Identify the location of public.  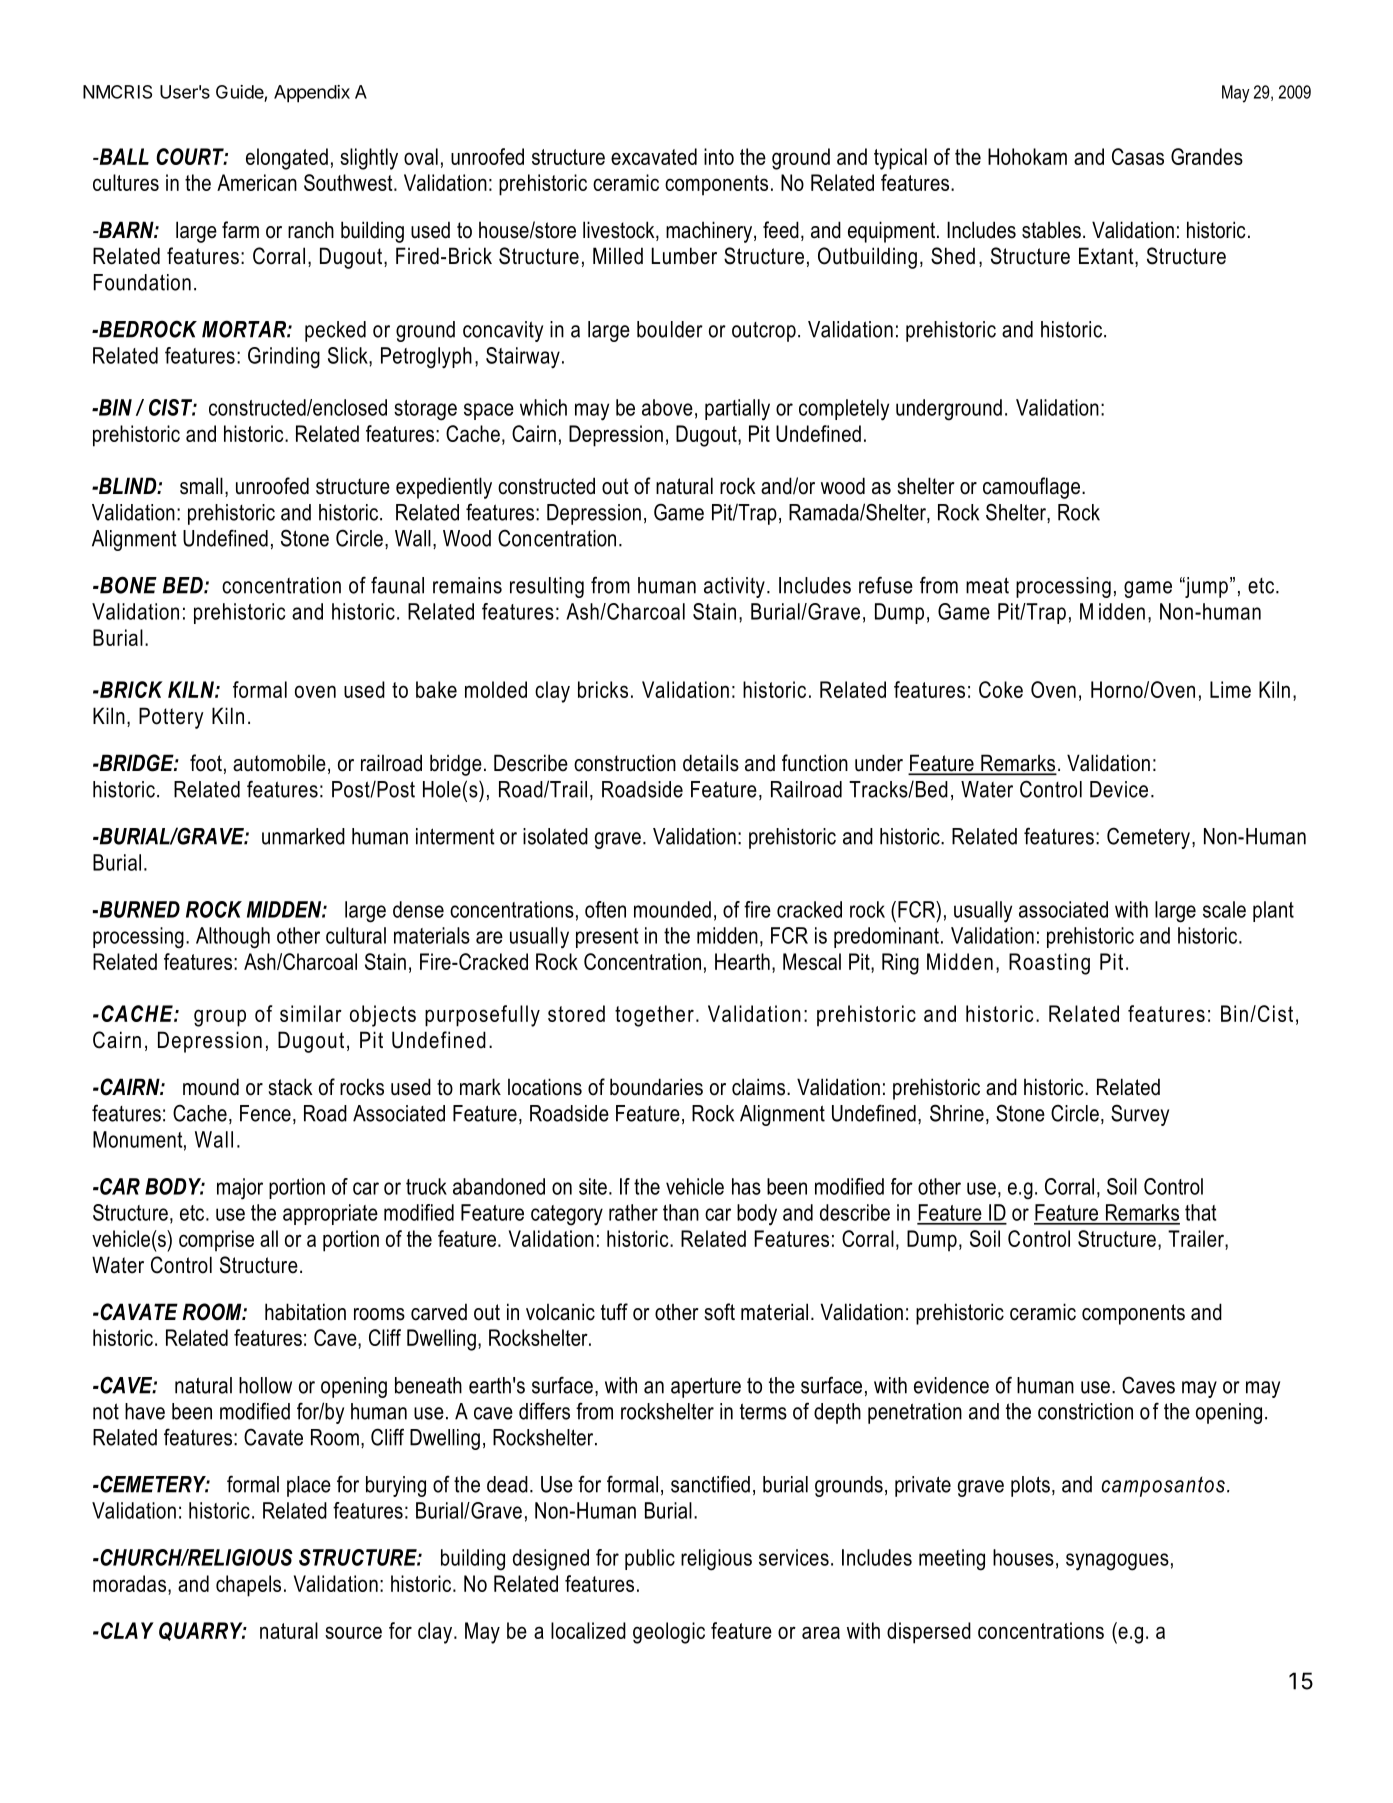
(650, 1559).
